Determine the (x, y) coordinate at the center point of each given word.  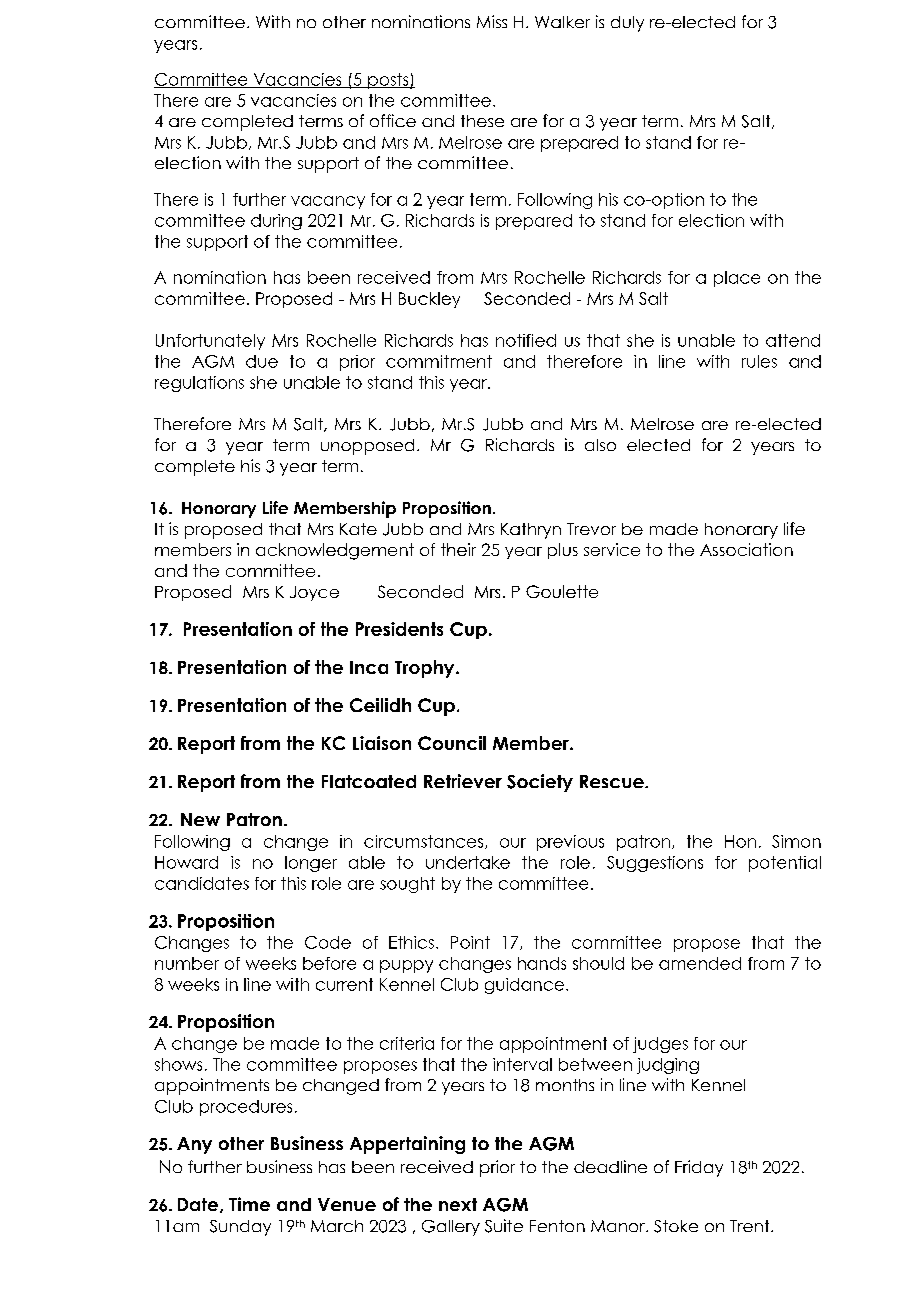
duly (627, 24)
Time (249, 1204)
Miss (492, 21)
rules (759, 361)
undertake (468, 862)
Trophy (426, 669)
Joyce (314, 593)
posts (388, 81)
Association (746, 549)
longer (311, 864)
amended (700, 963)
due (262, 361)
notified (526, 340)
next (458, 1204)
